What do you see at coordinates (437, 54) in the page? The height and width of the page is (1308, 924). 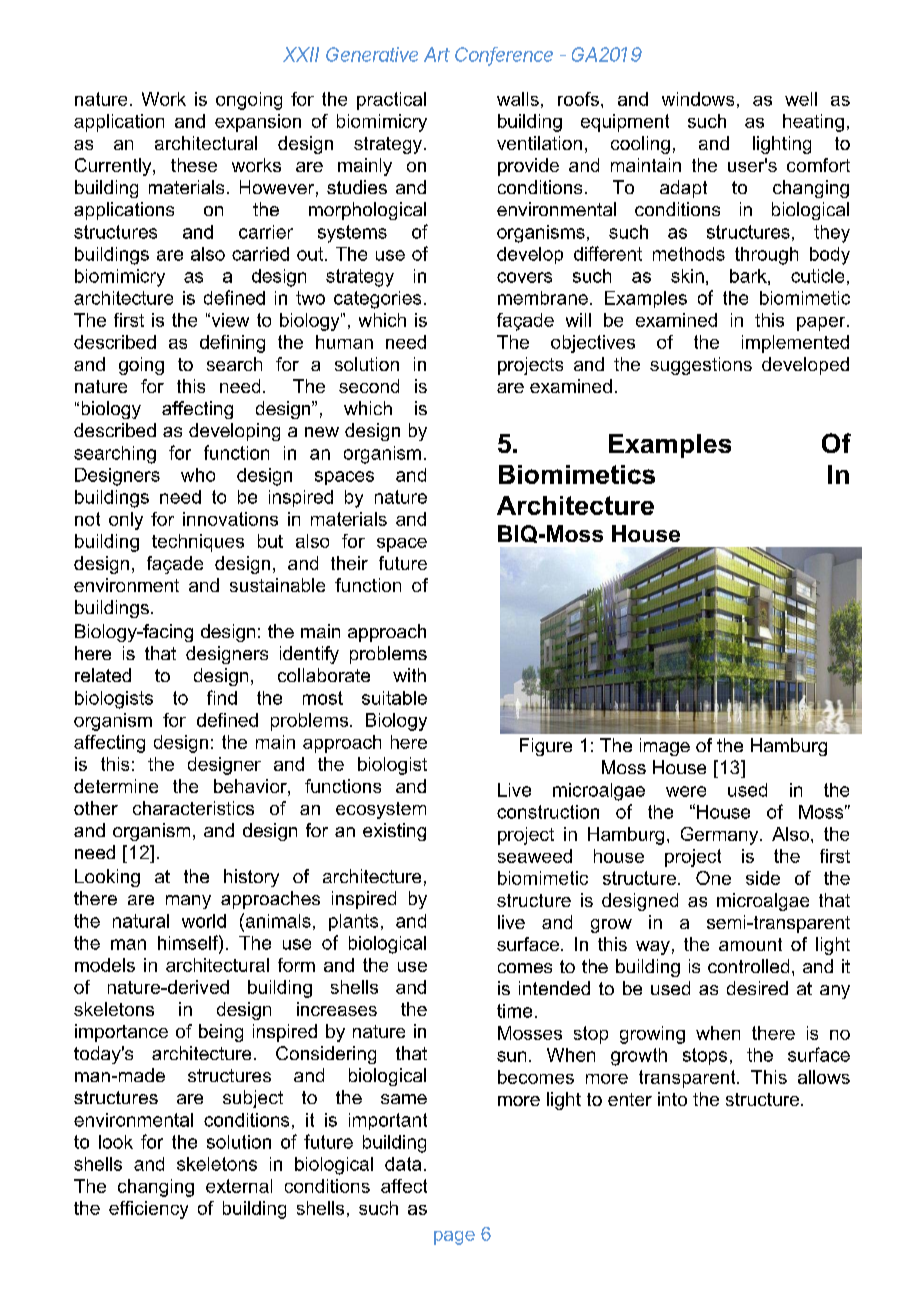 I see `Art` at bounding box center [437, 54].
